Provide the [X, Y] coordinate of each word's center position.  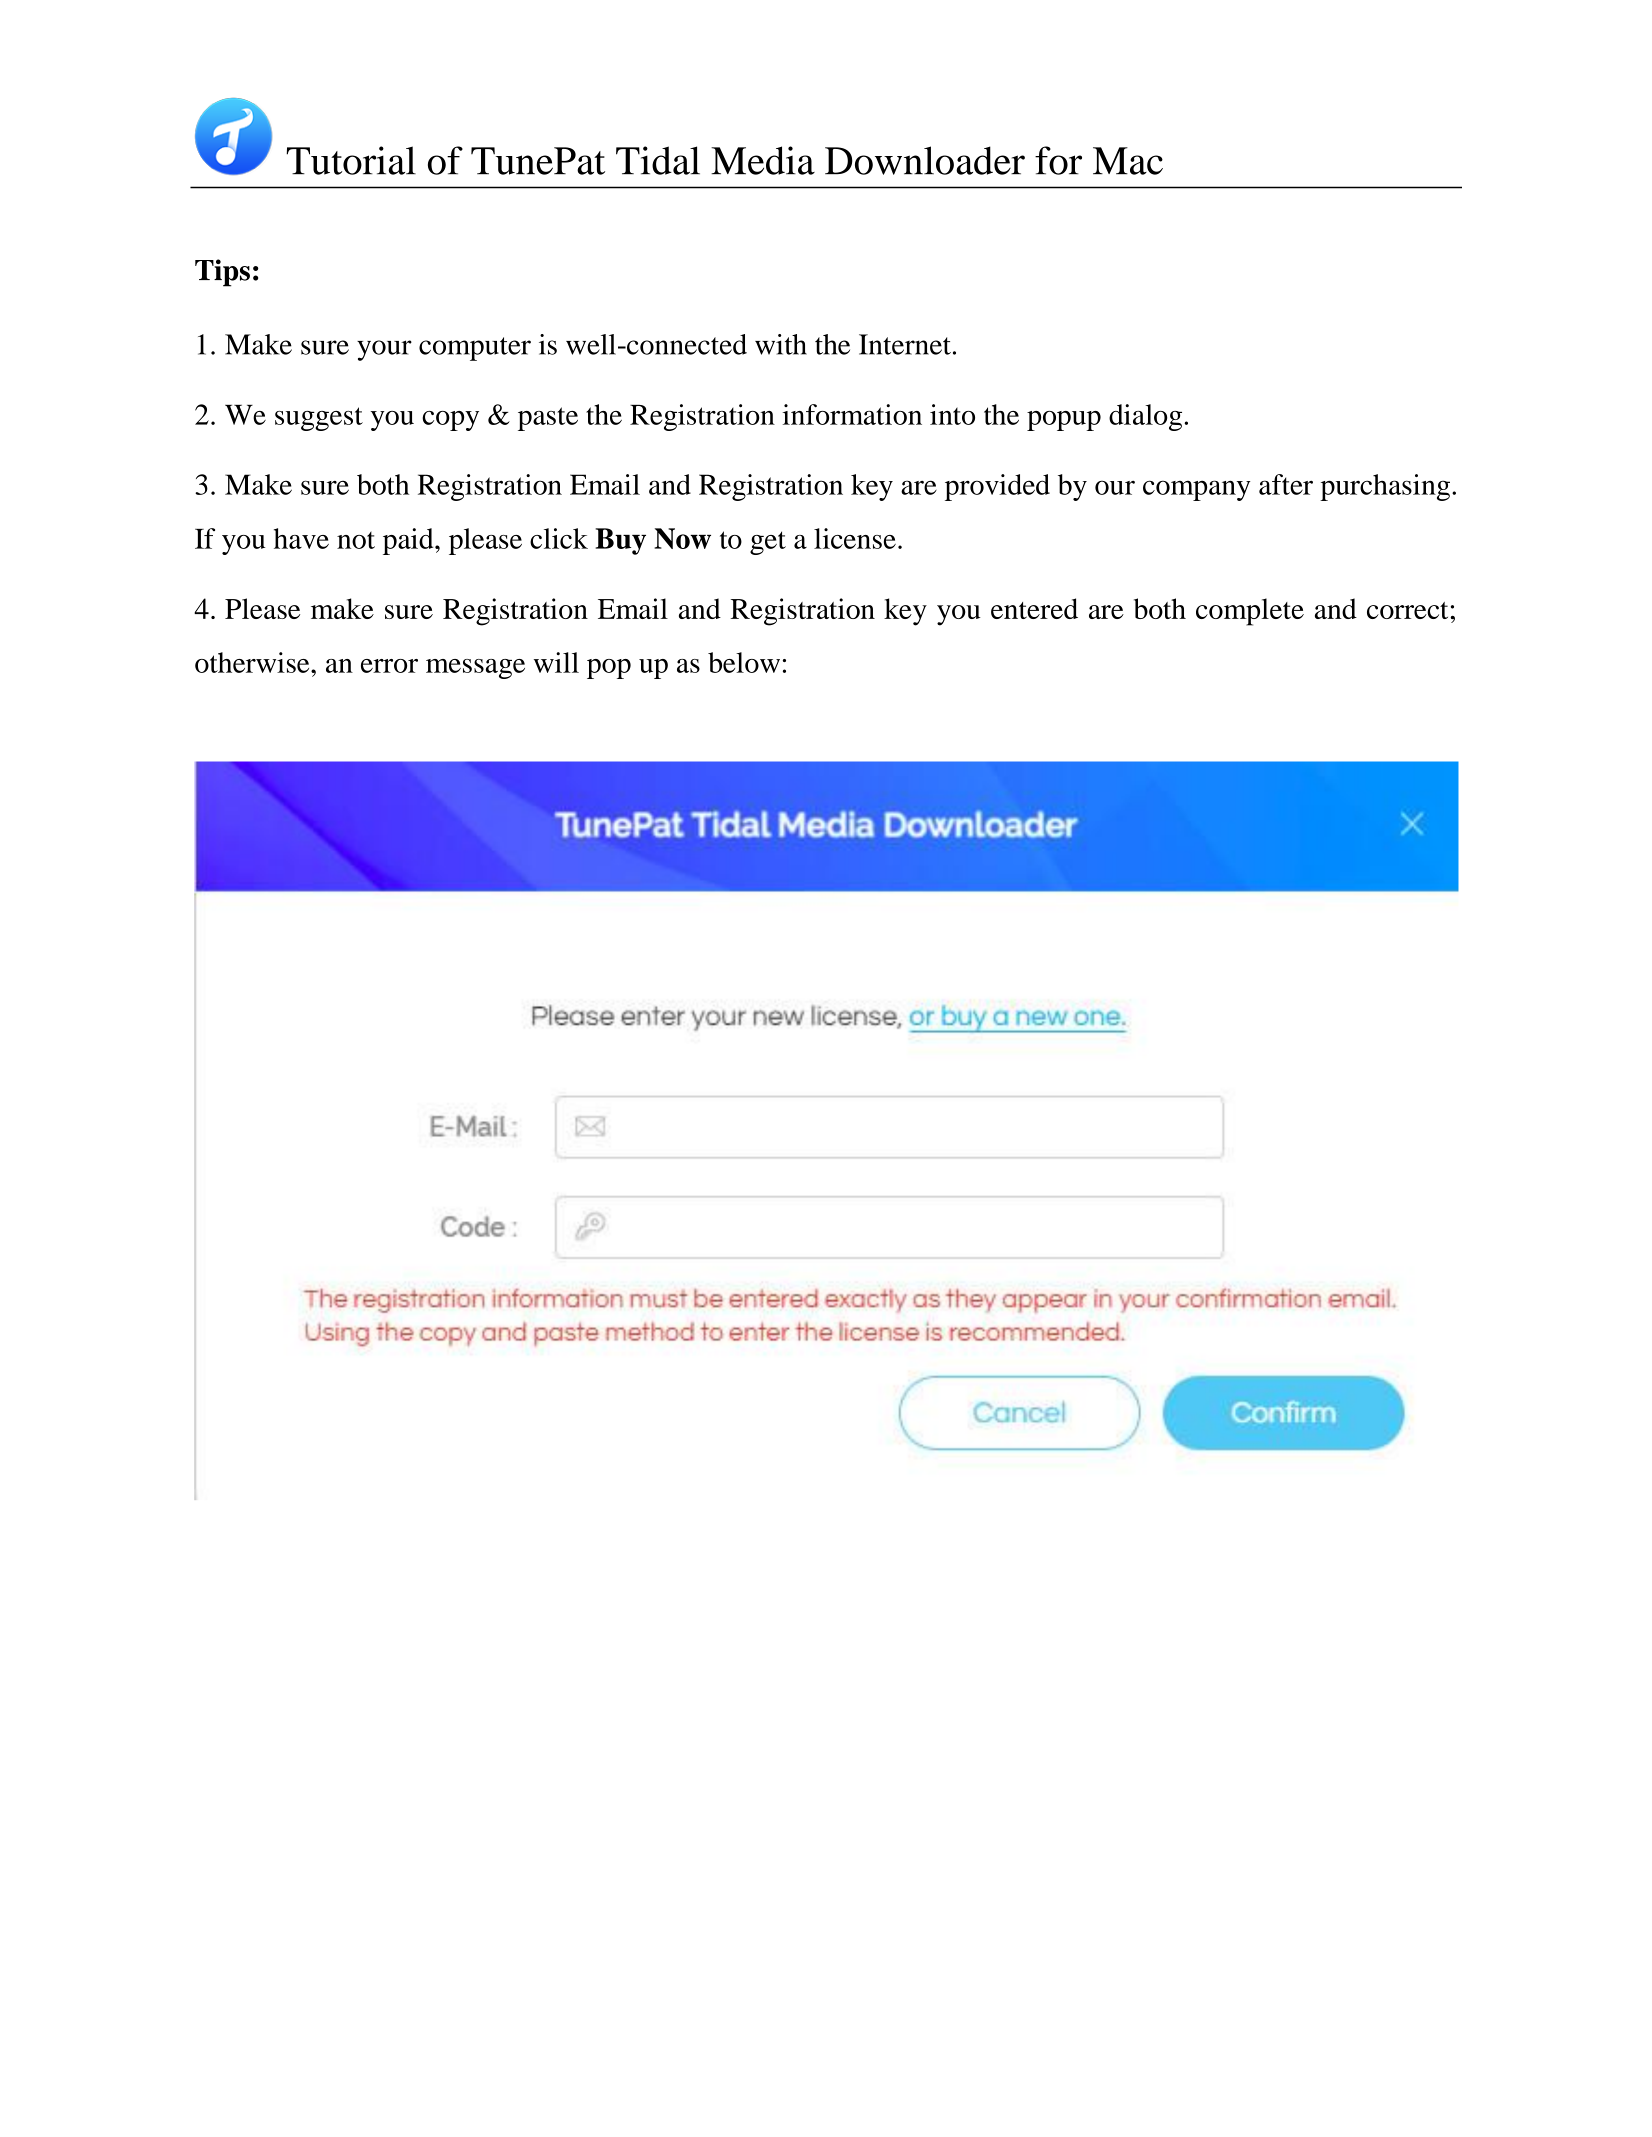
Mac [1128, 161]
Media [763, 160]
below [744, 662]
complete [1250, 612]
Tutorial [351, 160]
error [389, 666]
